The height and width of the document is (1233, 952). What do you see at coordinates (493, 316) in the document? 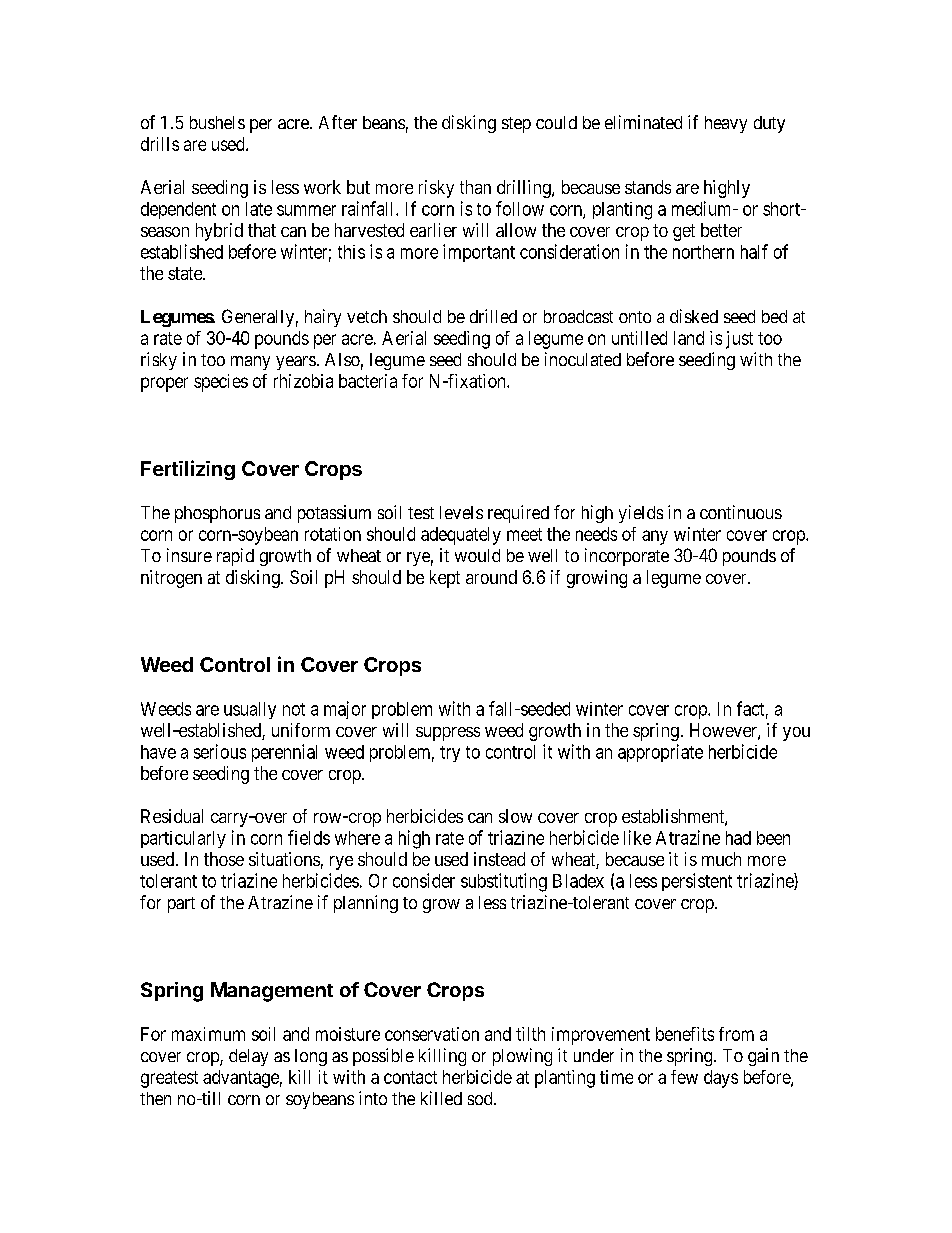
I see `drilled` at bounding box center [493, 316].
